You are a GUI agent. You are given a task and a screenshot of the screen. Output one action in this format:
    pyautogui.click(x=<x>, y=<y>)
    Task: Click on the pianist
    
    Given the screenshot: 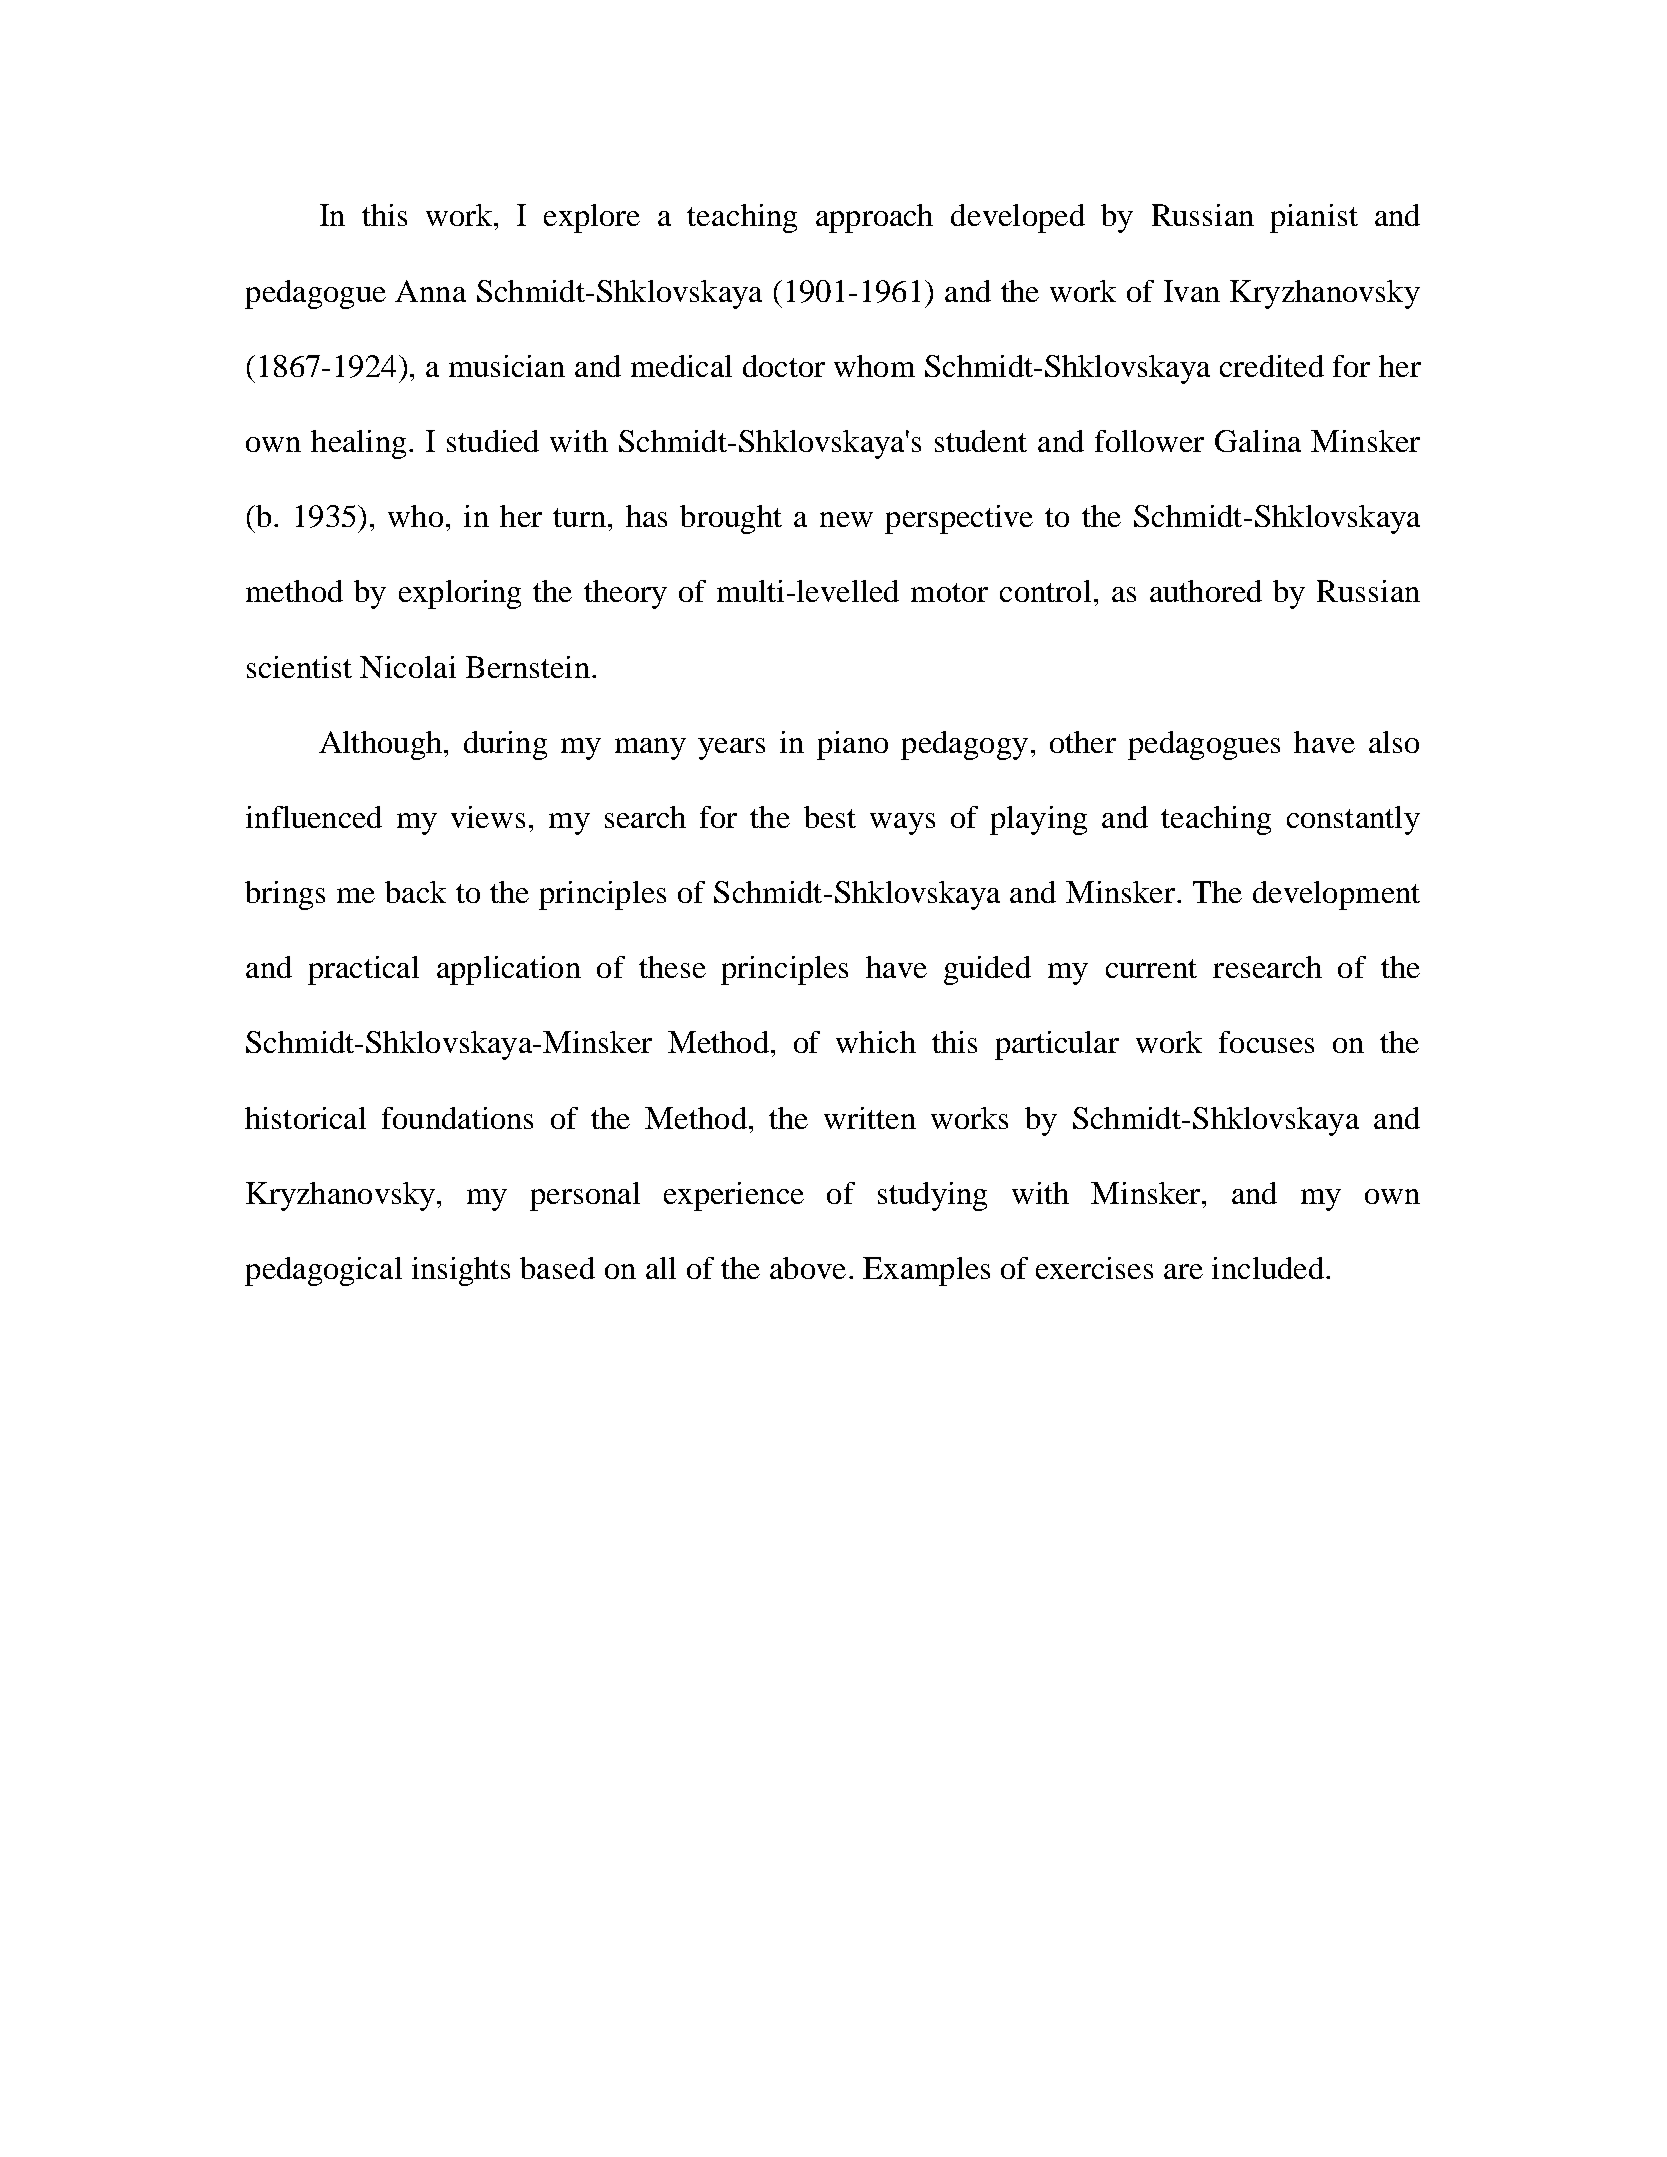 What is the action you would take?
    pyautogui.click(x=1314, y=218)
